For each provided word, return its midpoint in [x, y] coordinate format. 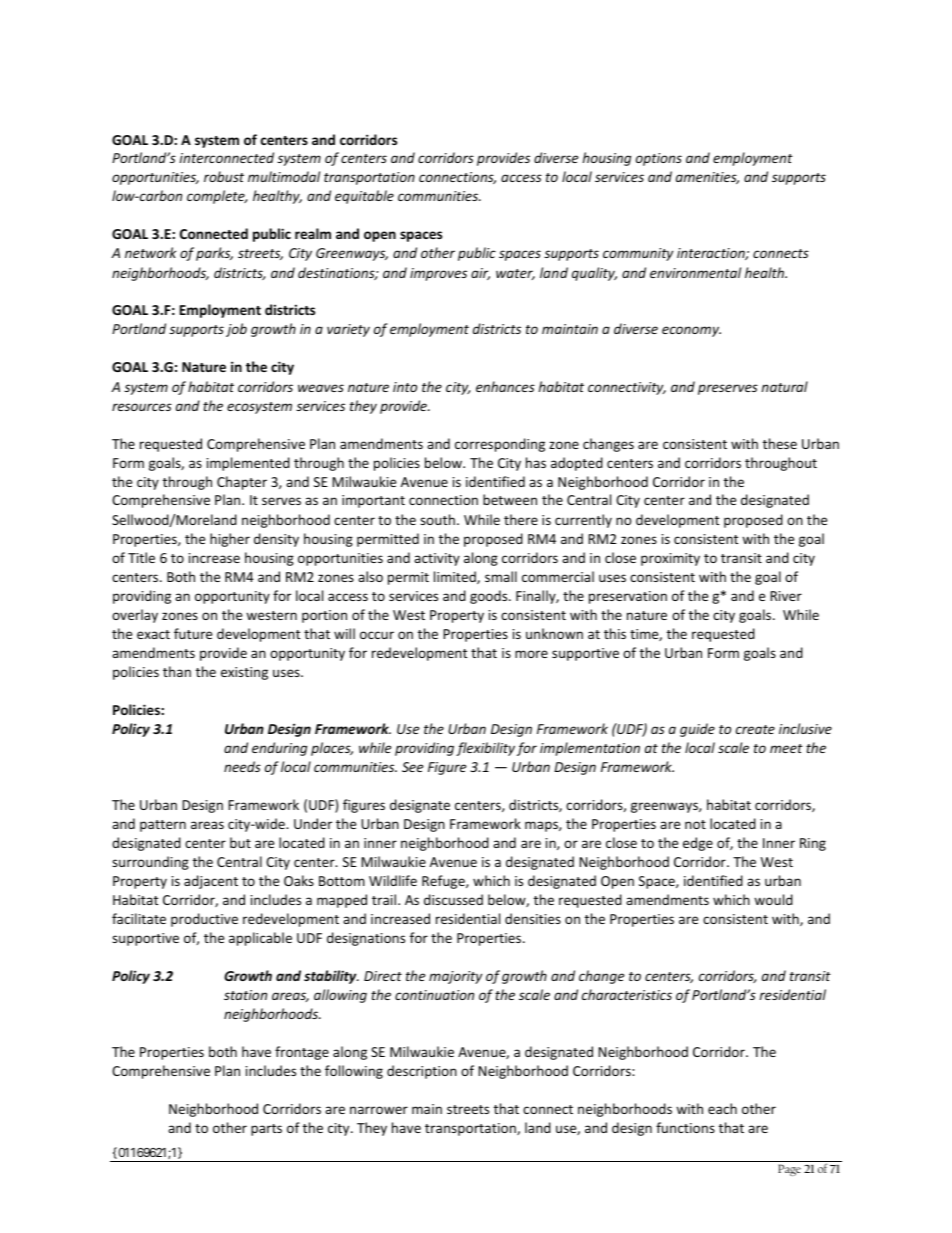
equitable [364, 197]
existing [244, 673]
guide [697, 730]
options [659, 159]
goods [490, 597]
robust [224, 176]
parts [266, 1130]
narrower [379, 1110]
